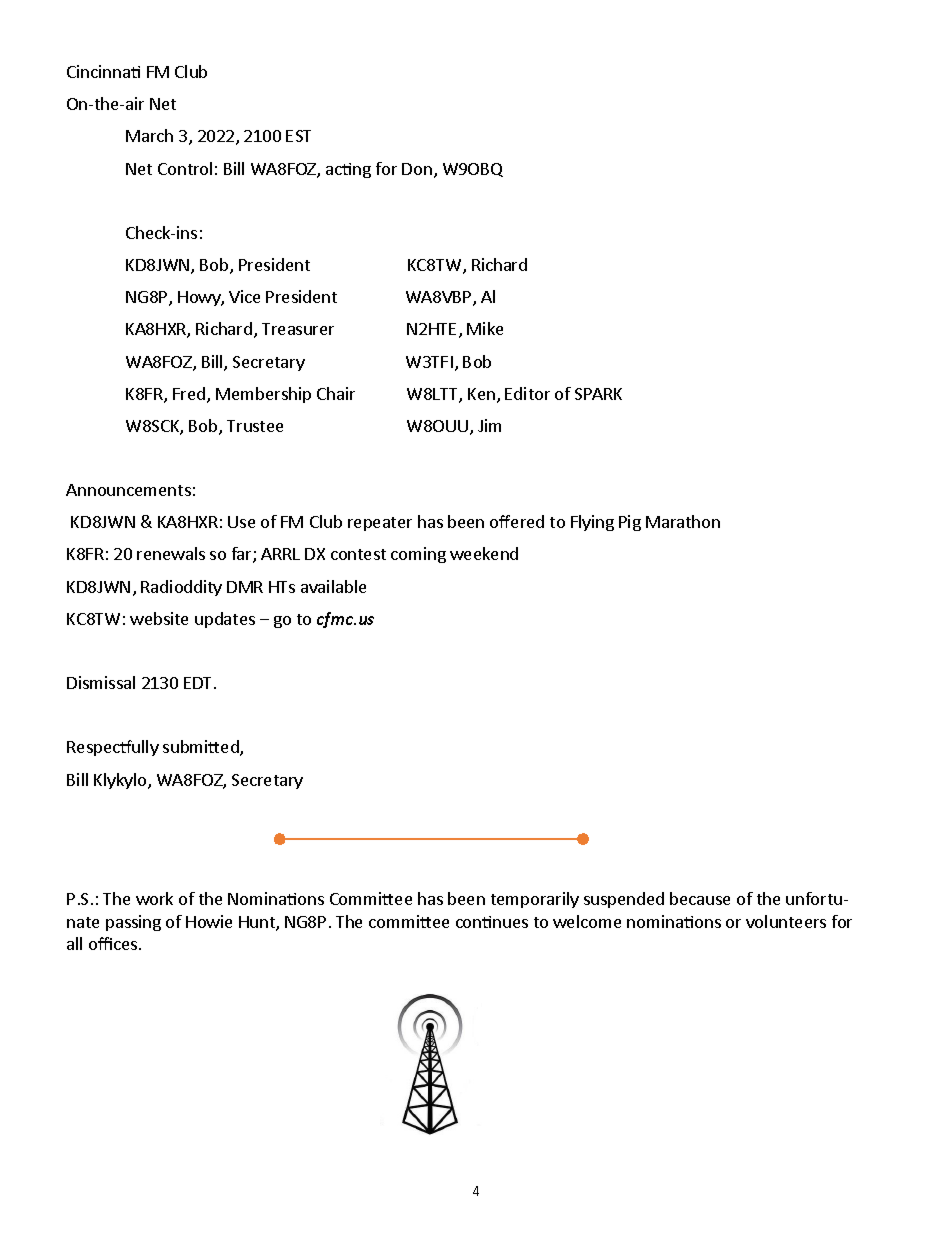  Describe the element at coordinates (380, 524) in the image. I see `repeater` at that location.
